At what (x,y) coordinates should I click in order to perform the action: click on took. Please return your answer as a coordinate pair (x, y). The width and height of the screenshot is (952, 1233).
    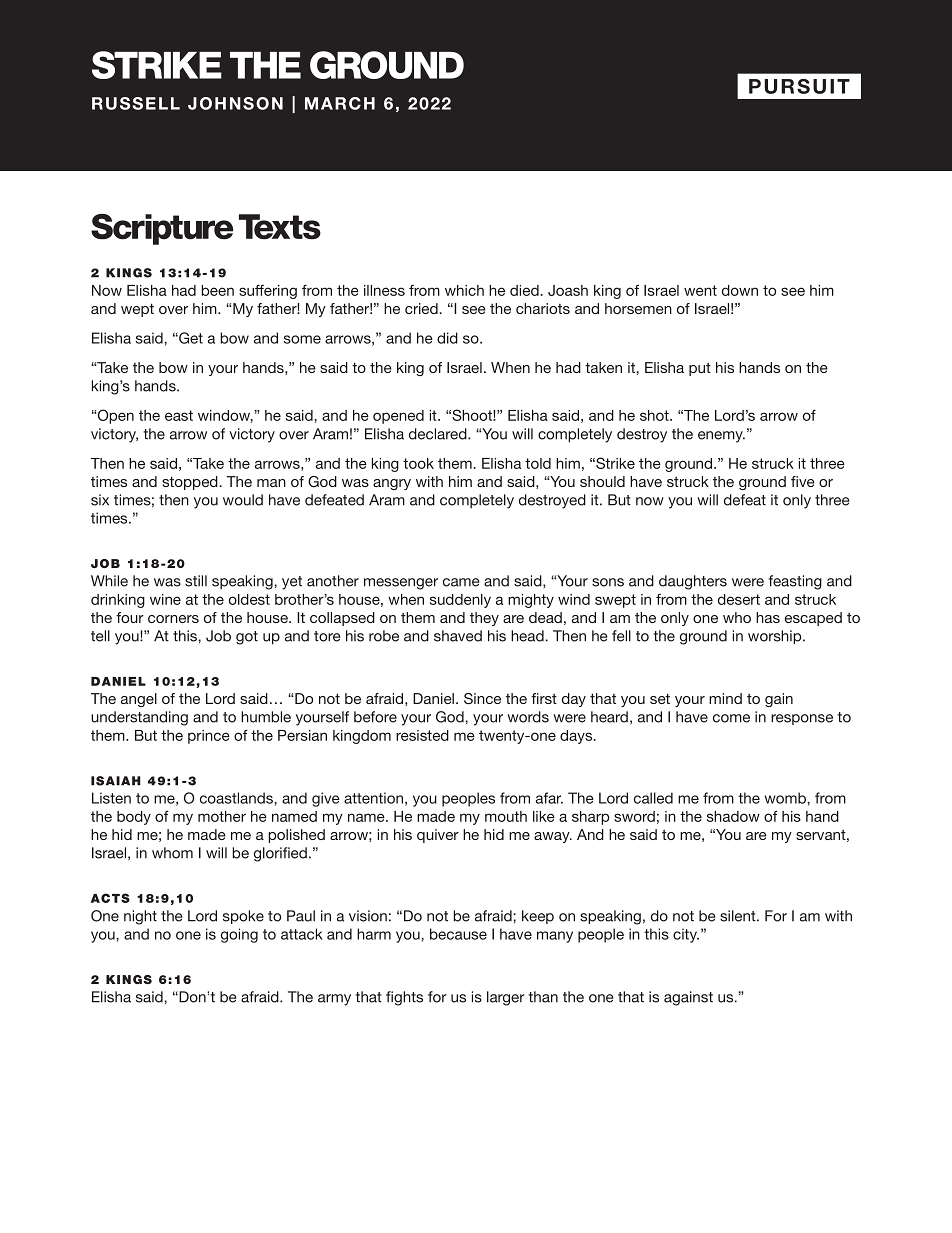
    Looking at the image, I should click on (418, 463).
